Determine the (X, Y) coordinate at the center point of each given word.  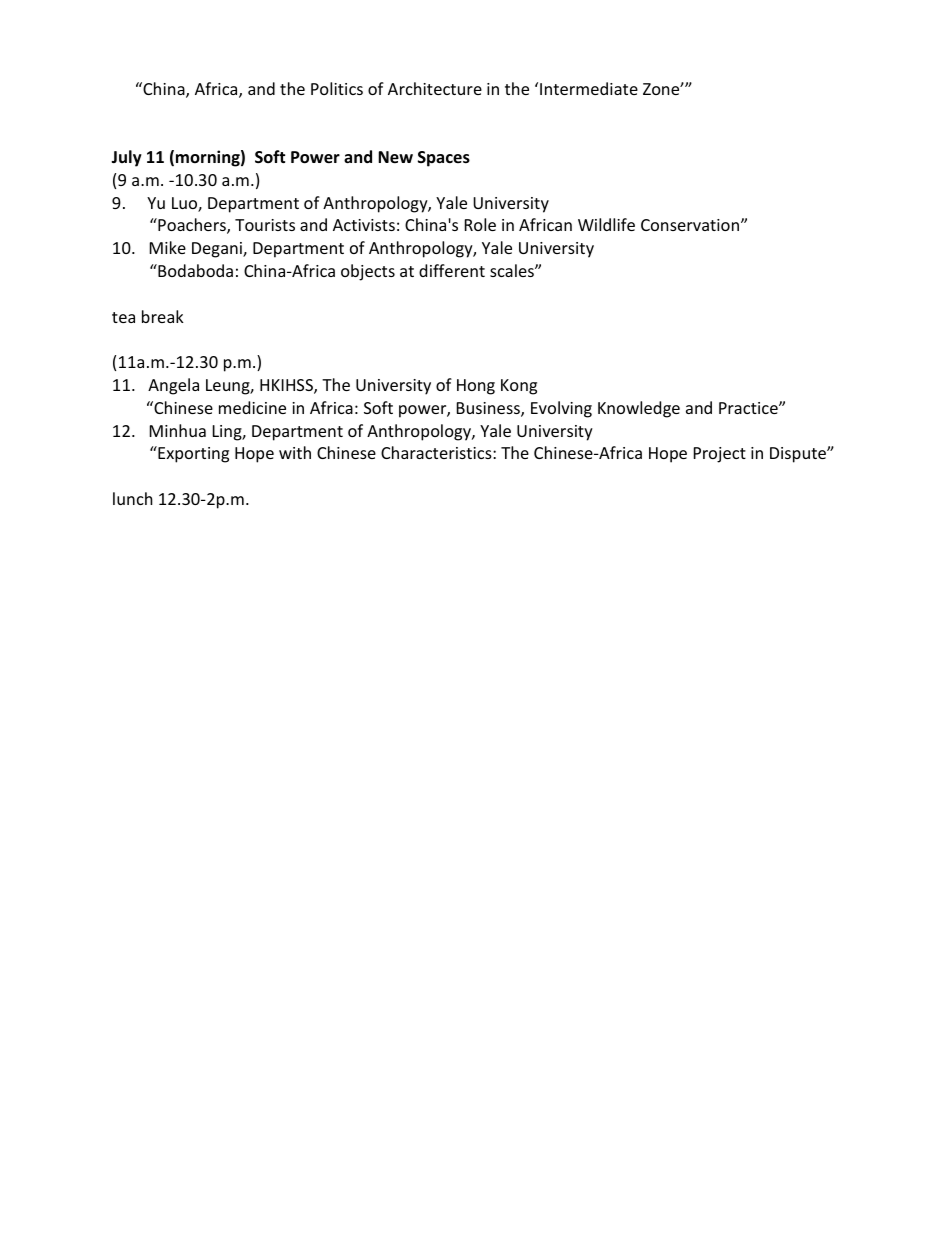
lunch (133, 498)
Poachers (192, 226)
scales (513, 270)
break (163, 316)
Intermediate (589, 88)
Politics (337, 88)
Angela (173, 386)
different (452, 270)
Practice (749, 408)
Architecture (435, 88)
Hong (476, 387)
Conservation (691, 225)
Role (480, 224)
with (295, 452)
